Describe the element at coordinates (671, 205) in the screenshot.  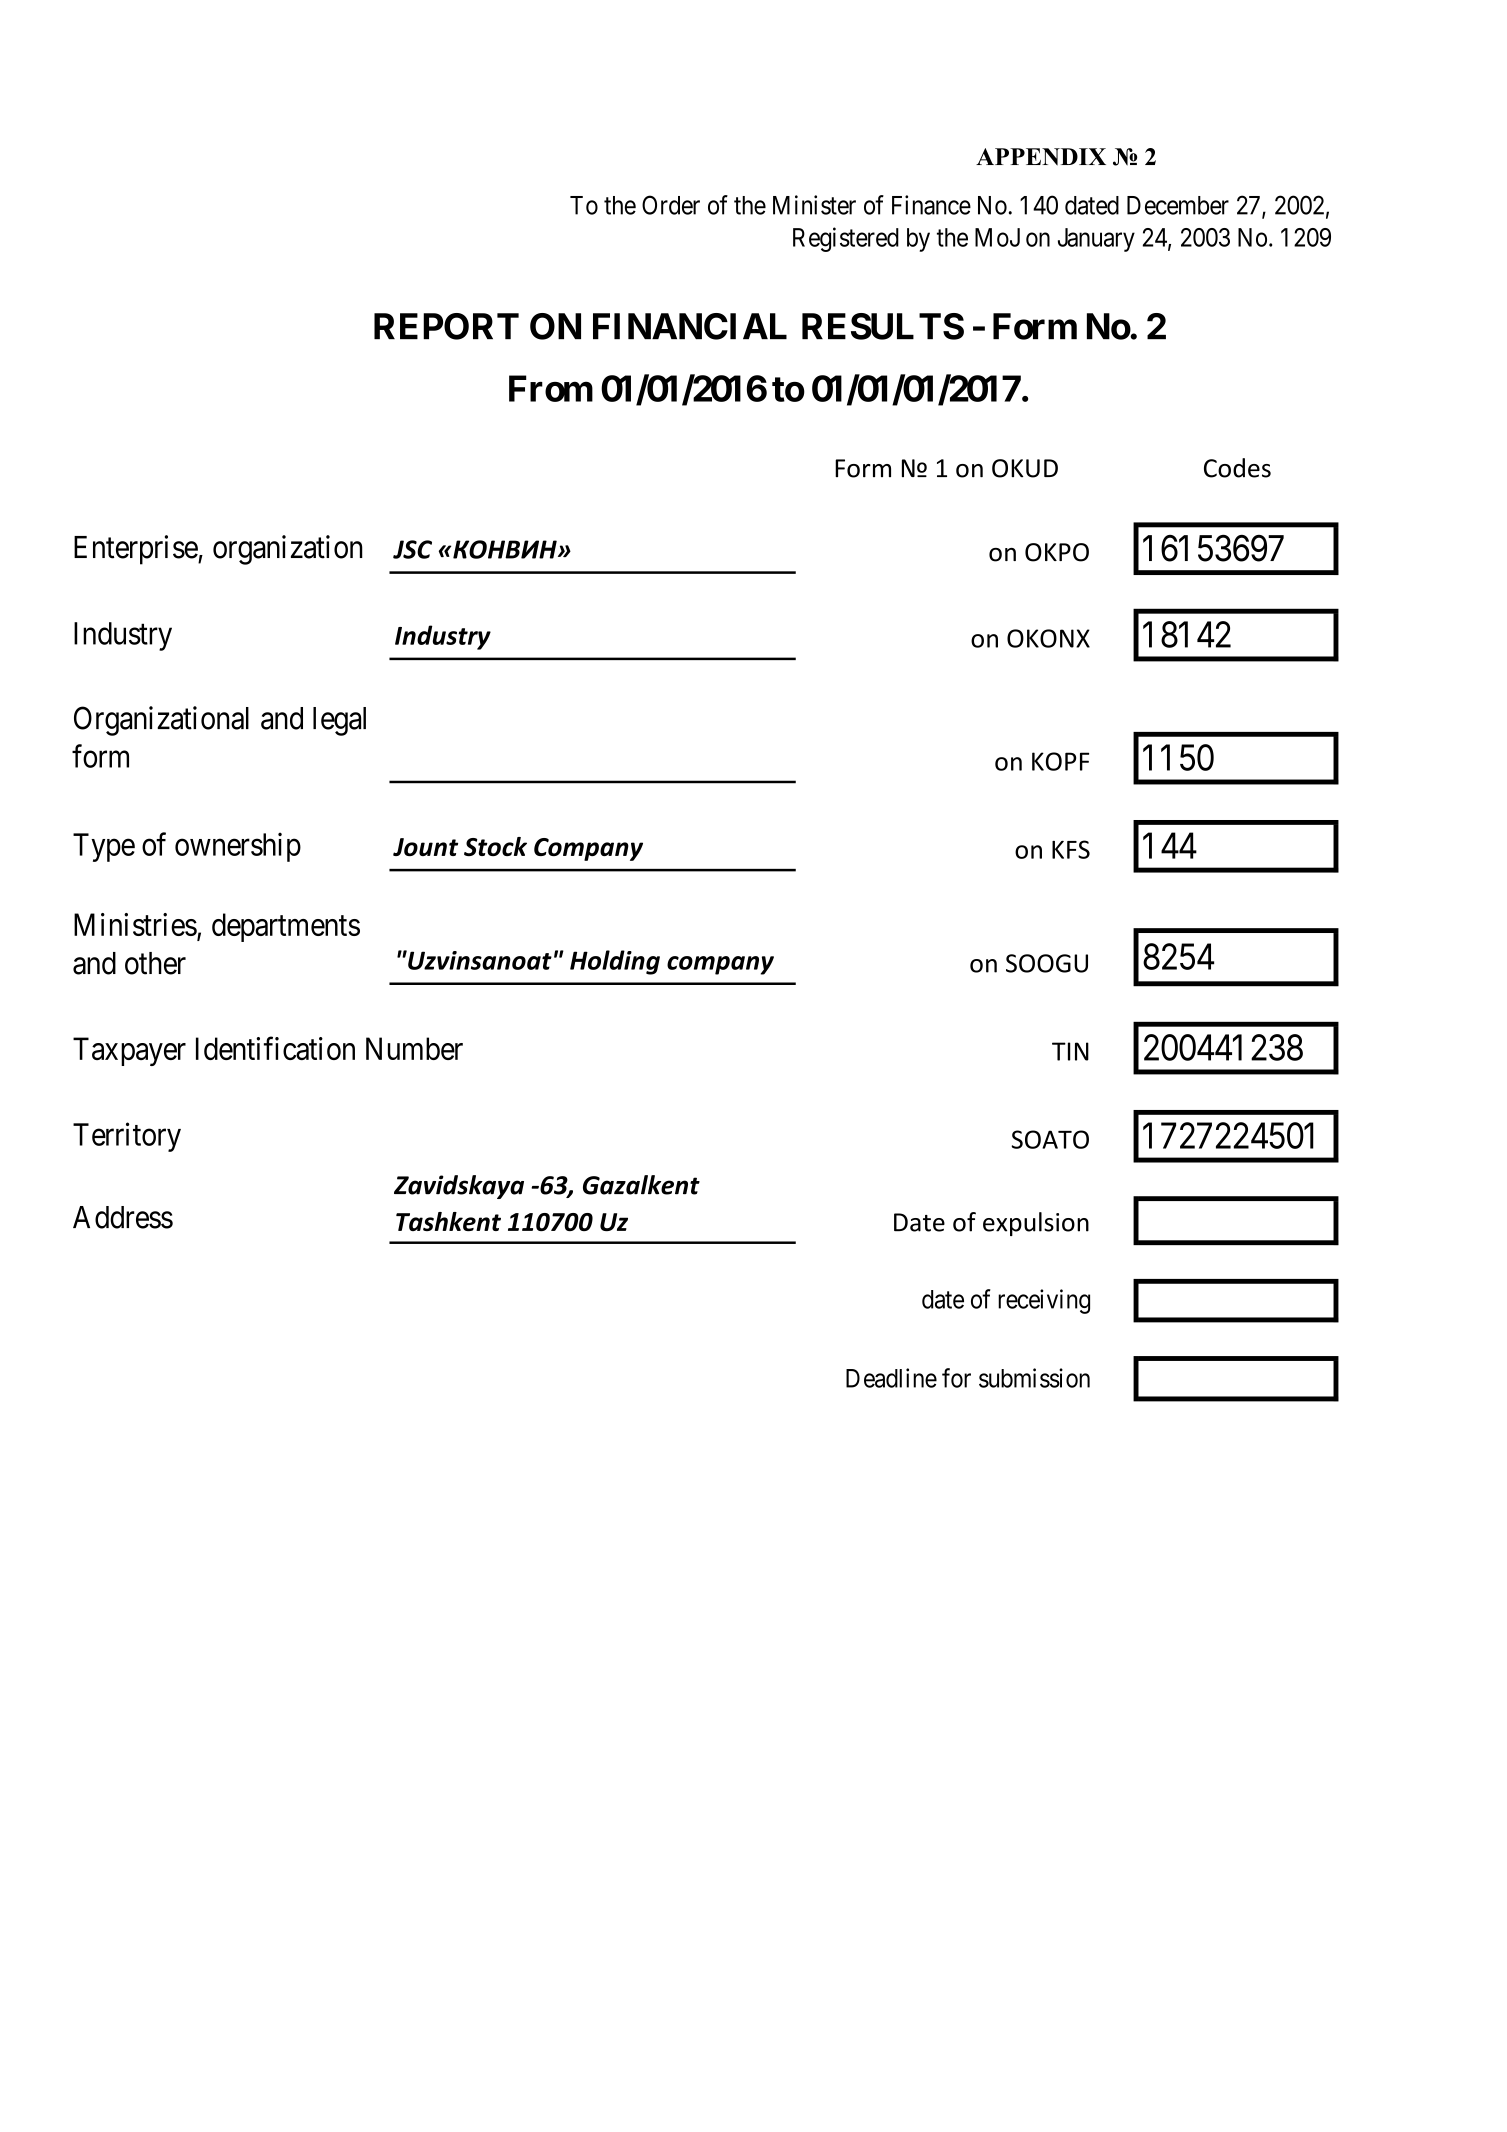
I see `Order` at that location.
